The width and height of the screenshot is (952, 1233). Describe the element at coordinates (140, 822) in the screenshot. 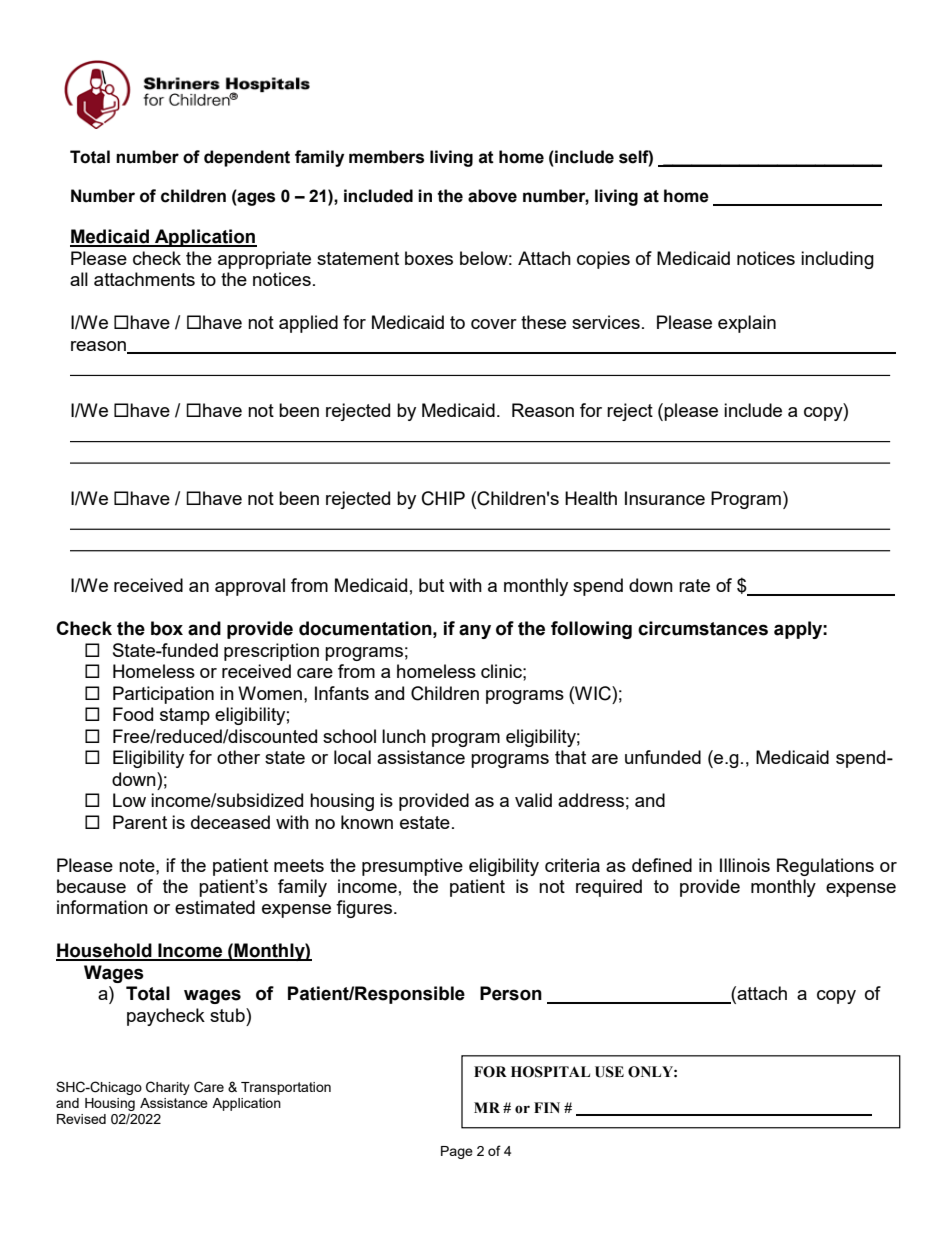

I see `Parent` at that location.
